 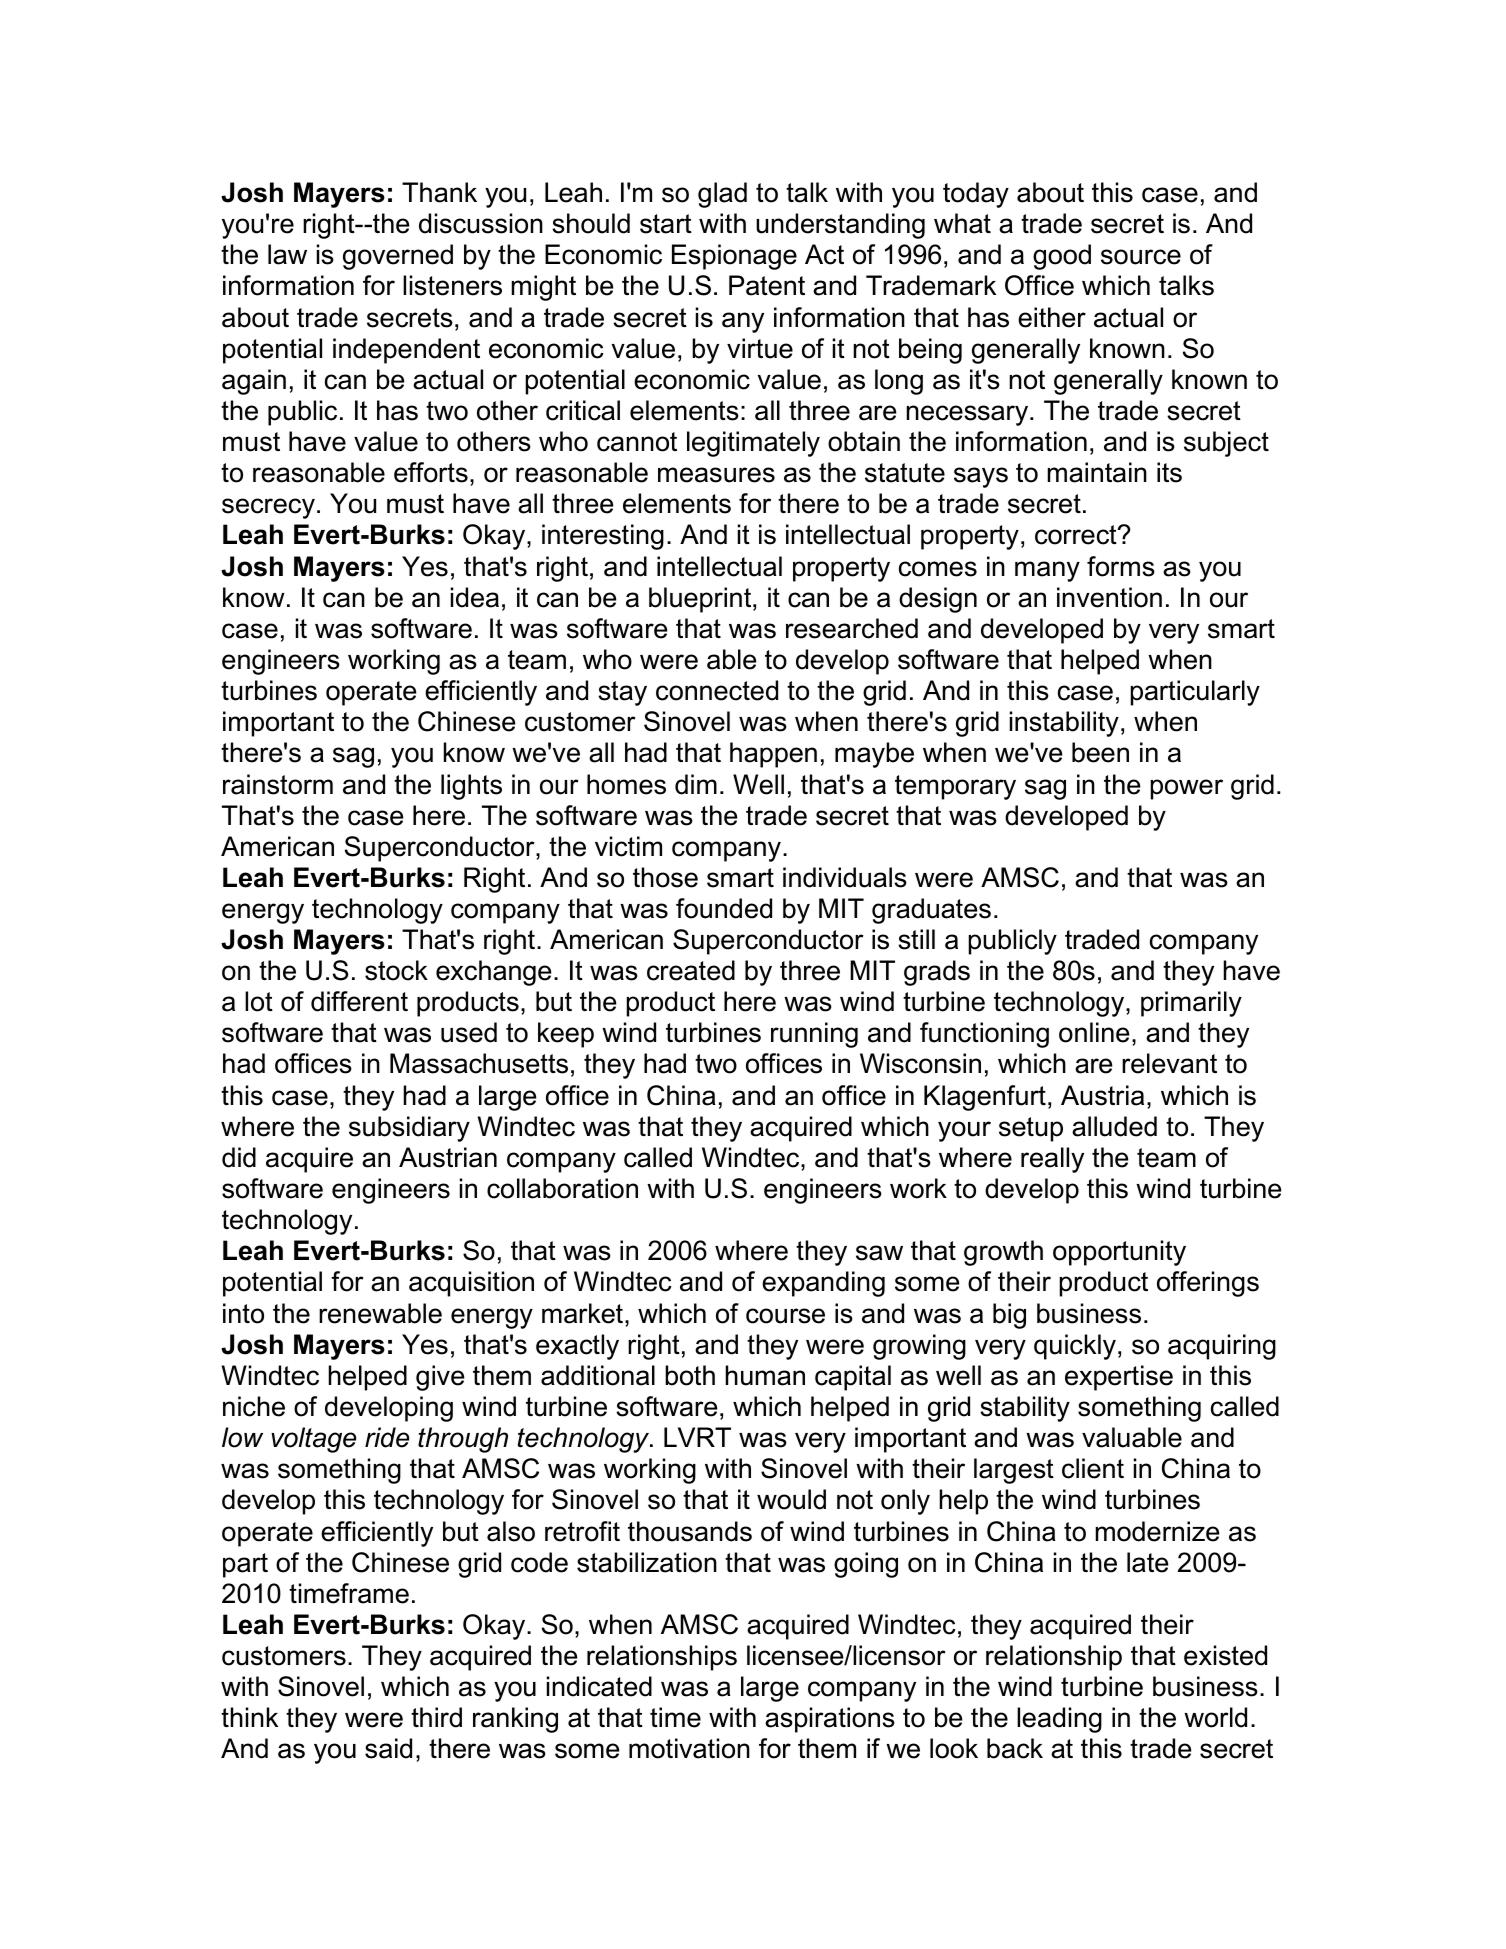 What do you see at coordinates (1100, 752) in the screenshot?
I see `been` at bounding box center [1100, 752].
